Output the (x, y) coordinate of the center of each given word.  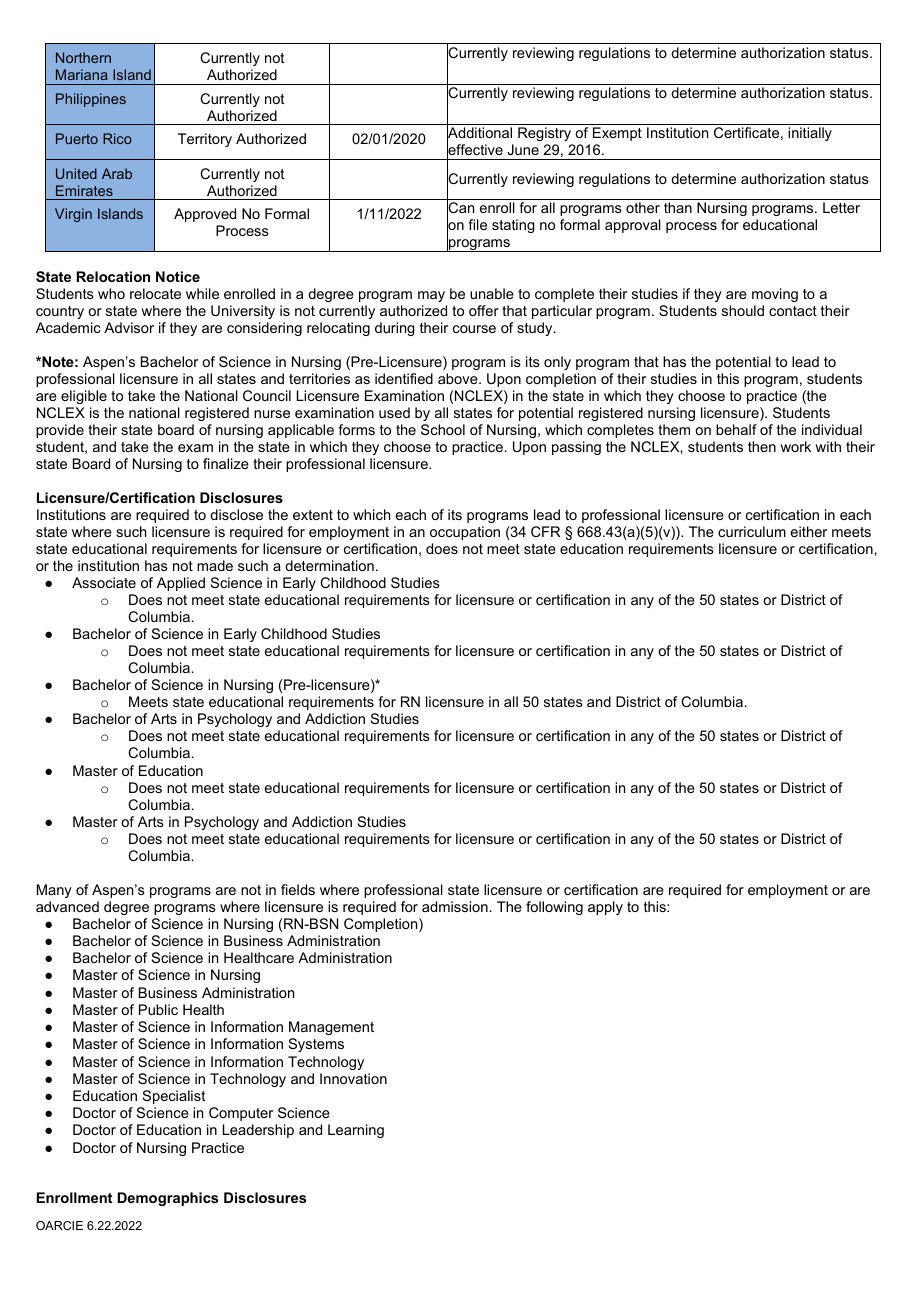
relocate (155, 293)
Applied (181, 584)
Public (158, 1009)
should (743, 310)
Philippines (91, 100)
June (523, 149)
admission (455, 906)
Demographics (168, 1199)
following (554, 908)
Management (331, 1028)
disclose (236, 514)
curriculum (752, 531)
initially (810, 134)
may (431, 296)
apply (605, 908)
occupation (465, 533)
